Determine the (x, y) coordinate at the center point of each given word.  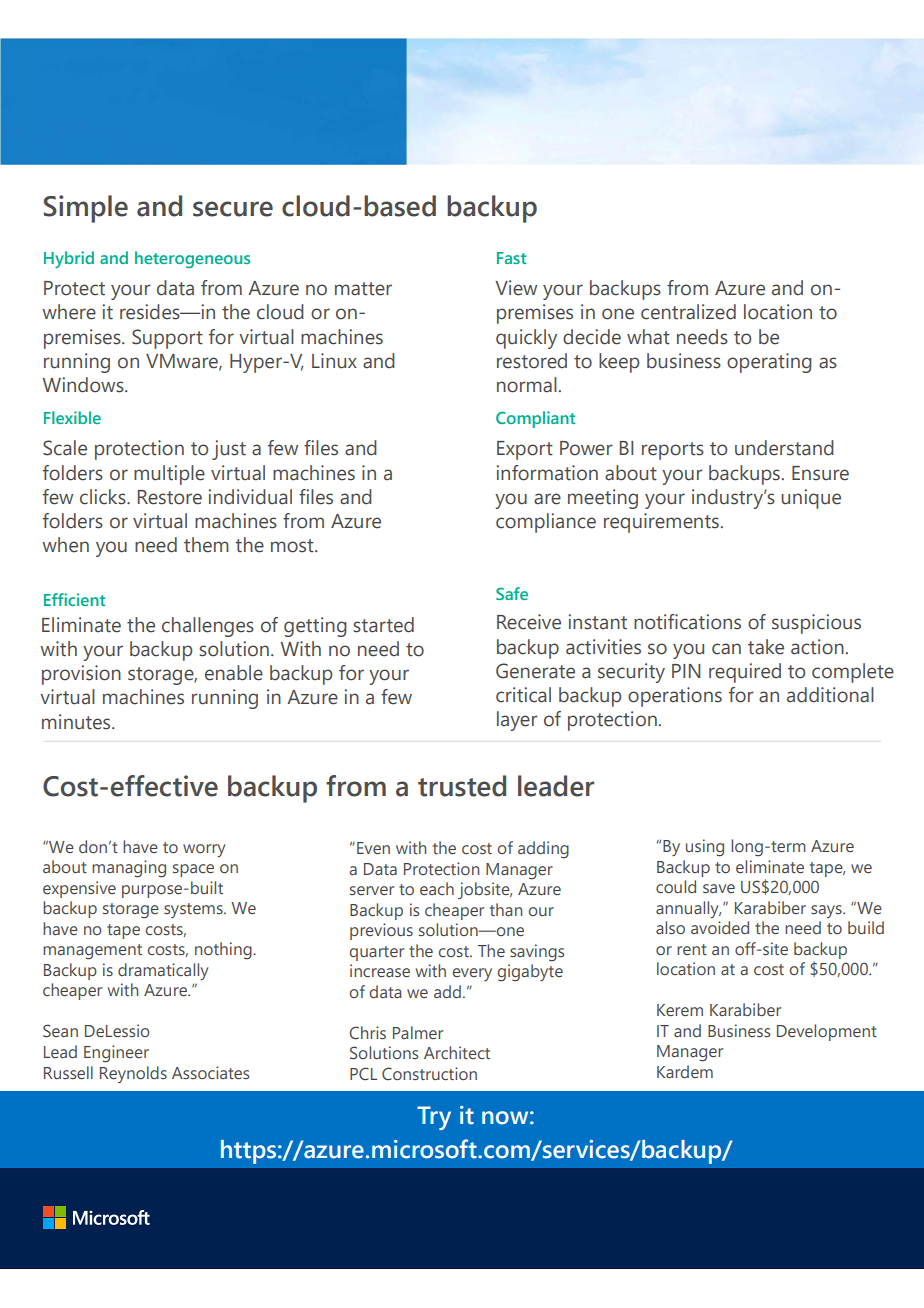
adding (543, 850)
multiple (169, 475)
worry (204, 850)
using (705, 848)
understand (784, 448)
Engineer (116, 1054)
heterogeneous (192, 259)
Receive (529, 622)
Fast (511, 258)
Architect (457, 1052)
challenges (208, 627)
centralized (688, 312)
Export (525, 450)
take (766, 647)
